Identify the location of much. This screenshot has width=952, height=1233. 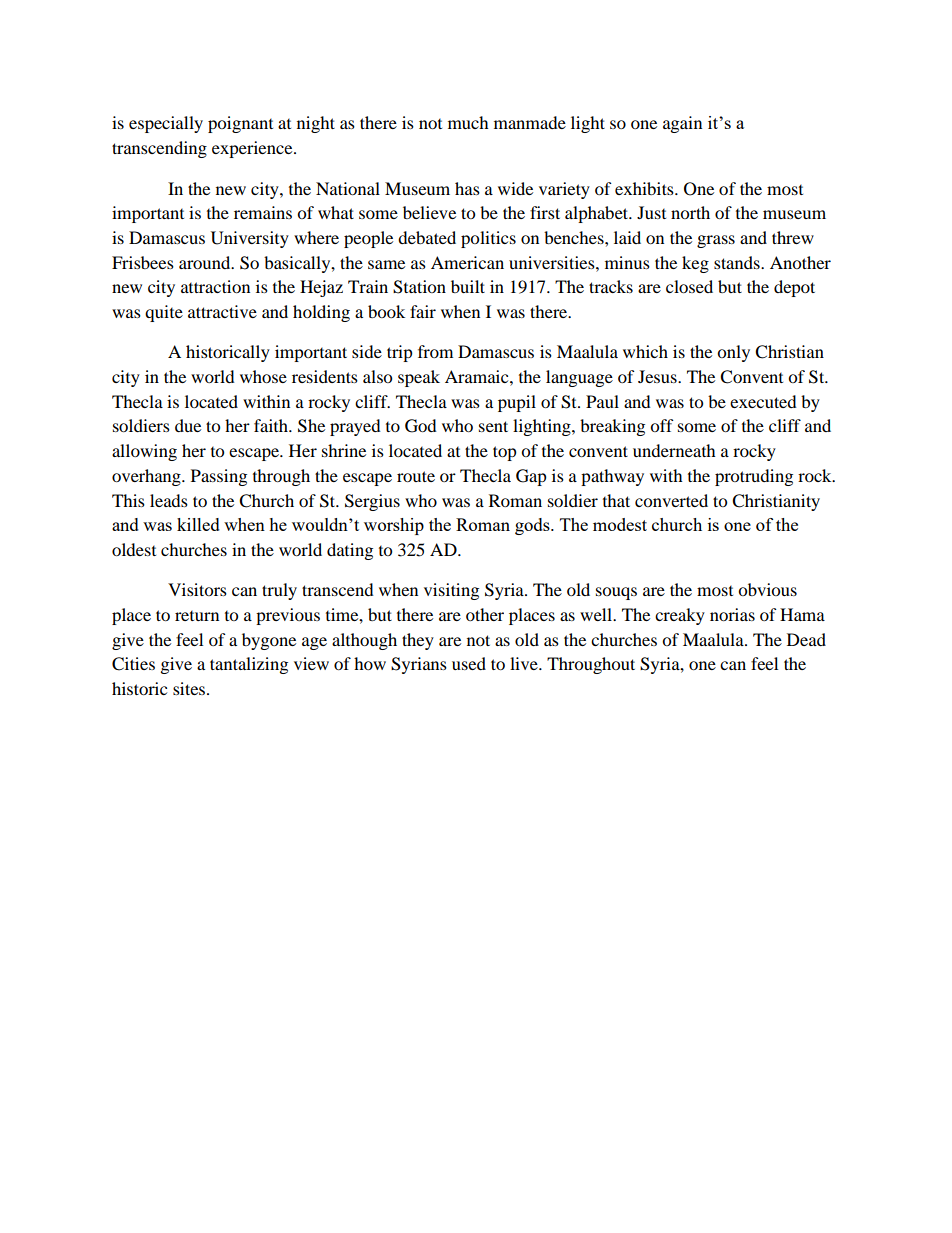
(468, 122).
